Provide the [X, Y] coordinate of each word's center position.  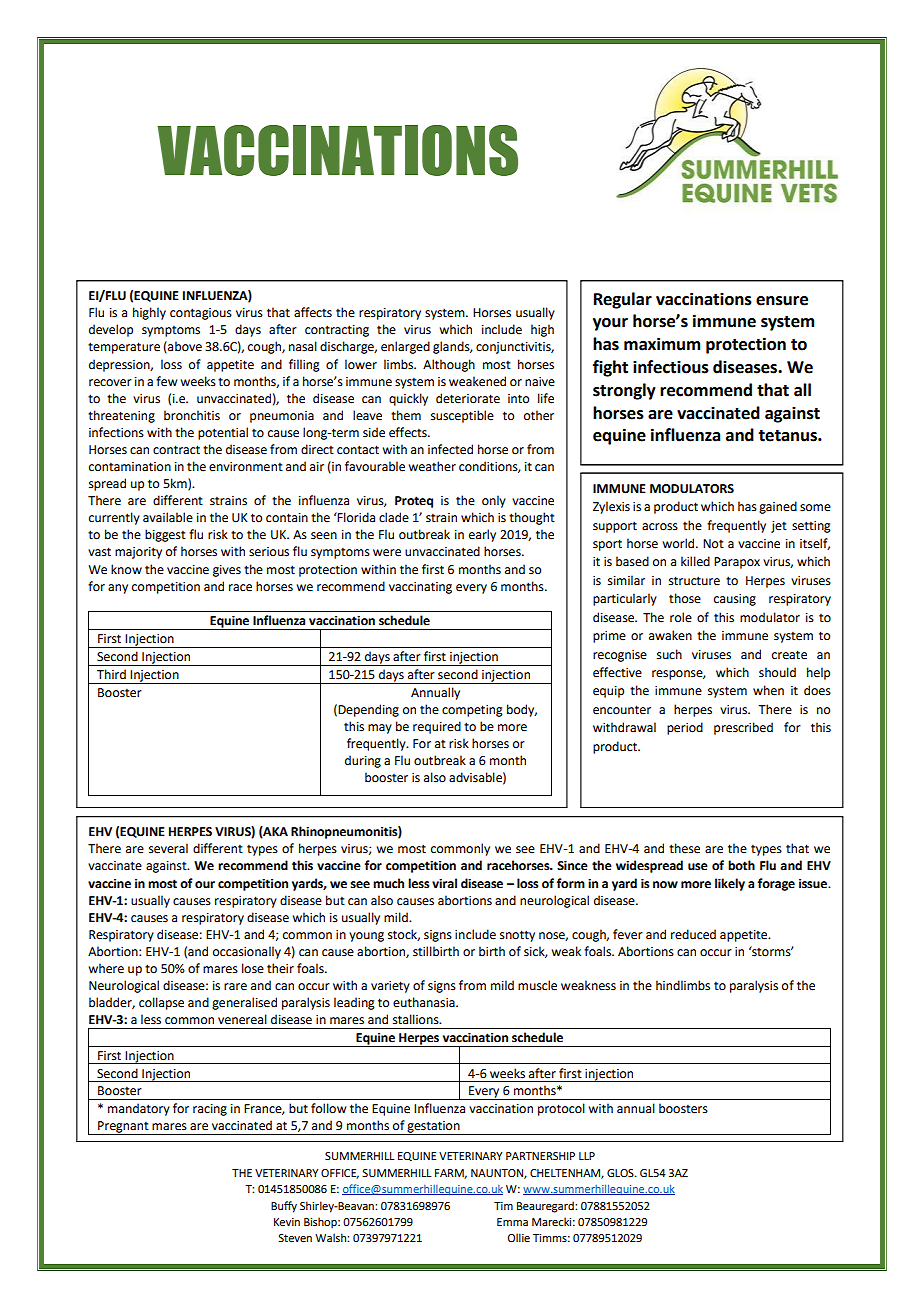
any [118, 589]
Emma [512, 1222]
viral [444, 883]
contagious [201, 314]
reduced [693, 934]
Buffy [284, 1207]
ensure [782, 301]
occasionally [247, 952]
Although [449, 365]
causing [735, 600]
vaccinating [420, 588]
